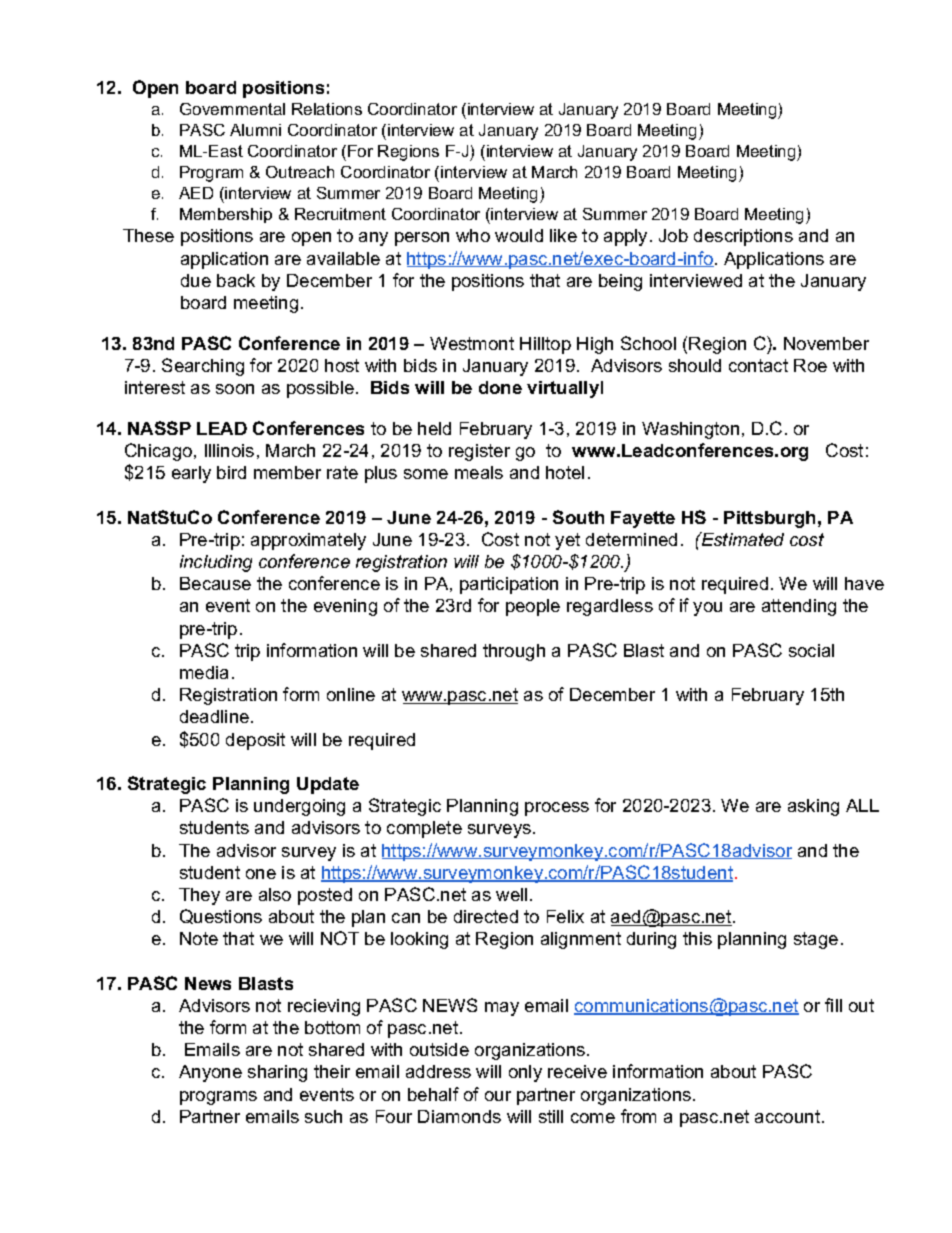 The height and width of the screenshot is (1233, 952). I want to click on Illinois, so click(229, 450).
